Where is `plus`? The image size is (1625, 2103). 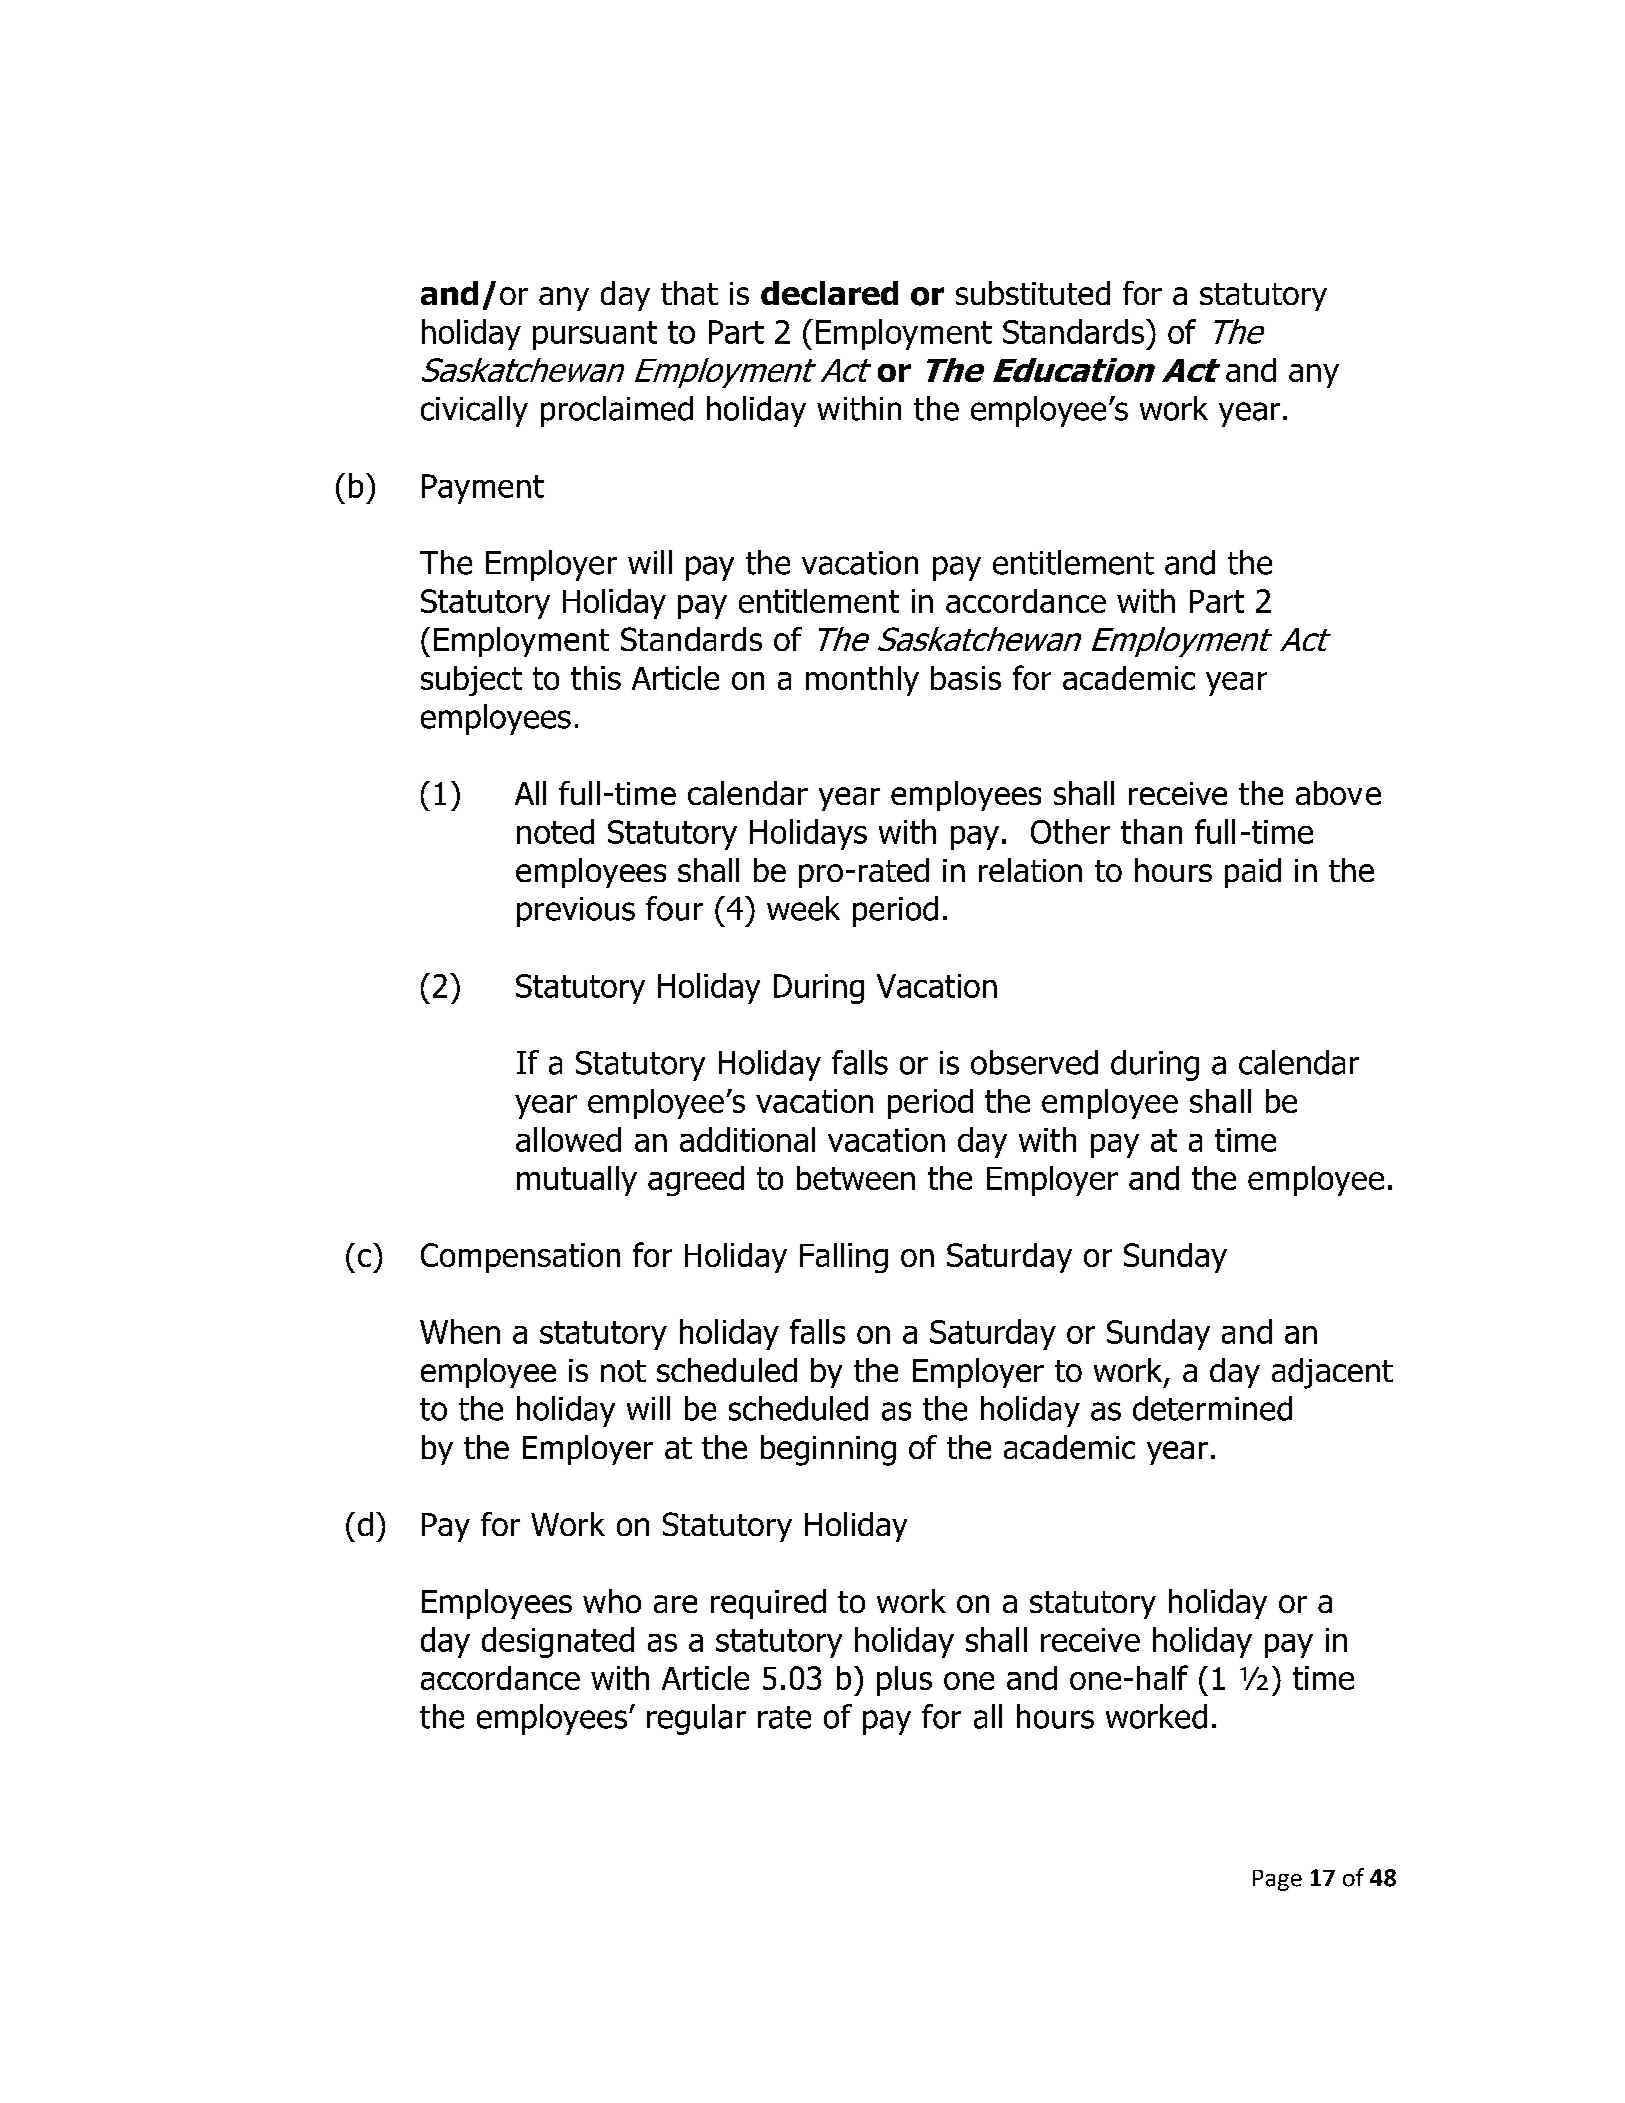
plus is located at coordinates (904, 1681).
